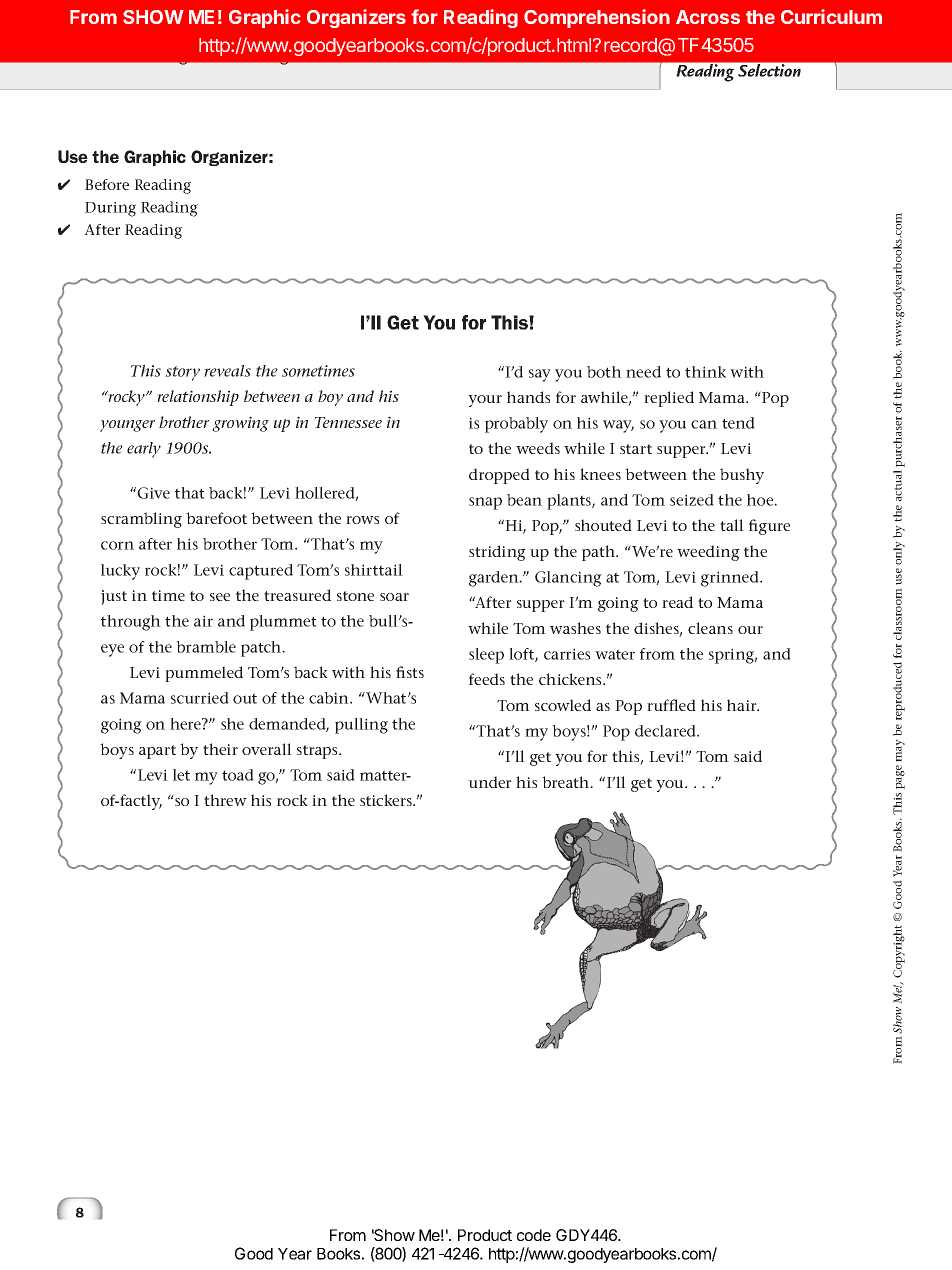 The image size is (952, 1270). What do you see at coordinates (485, 503) in the screenshot?
I see `snap` at bounding box center [485, 503].
